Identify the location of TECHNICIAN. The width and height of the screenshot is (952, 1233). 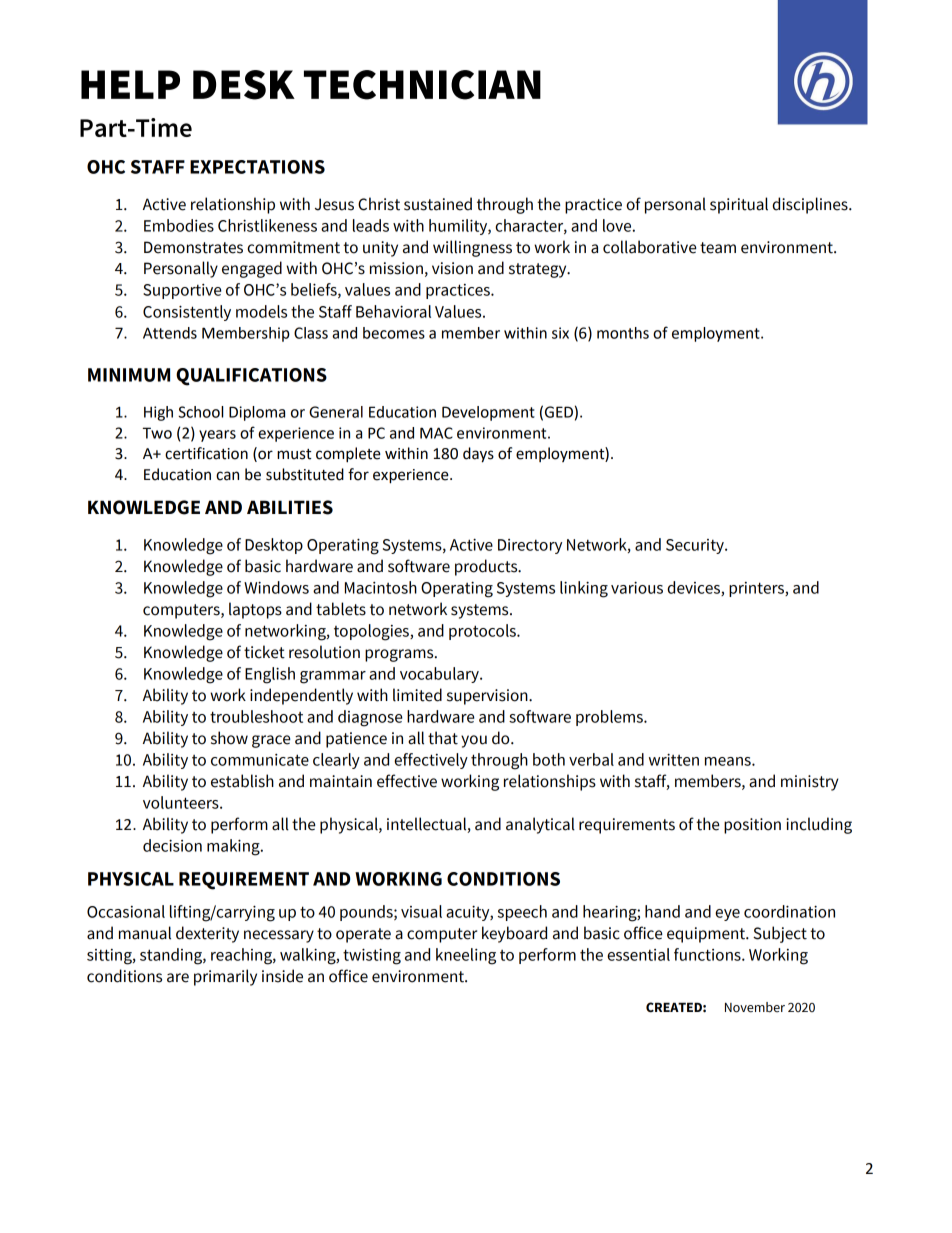
(422, 85).
